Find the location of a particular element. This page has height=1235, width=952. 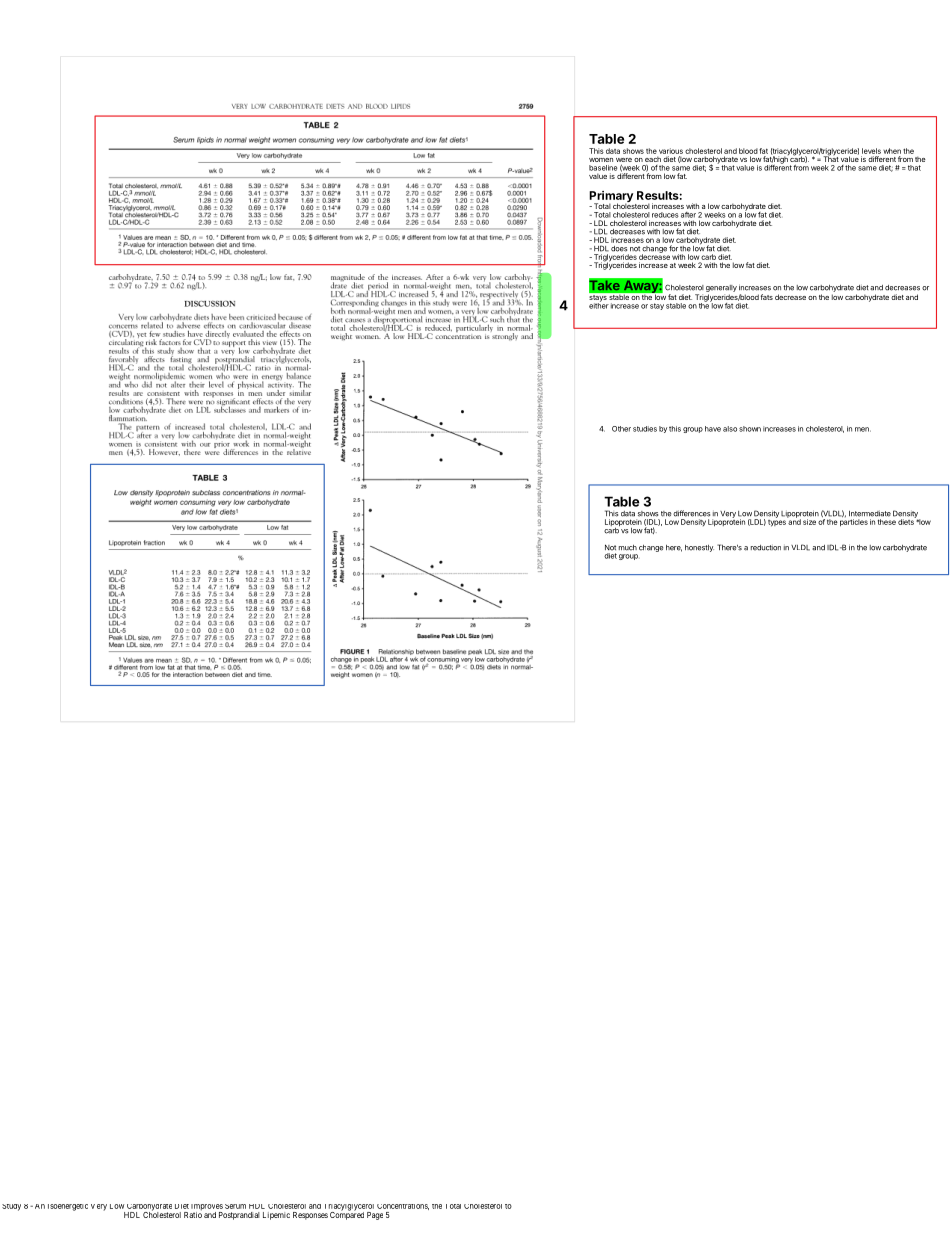

reduction is located at coordinates (766, 548).
